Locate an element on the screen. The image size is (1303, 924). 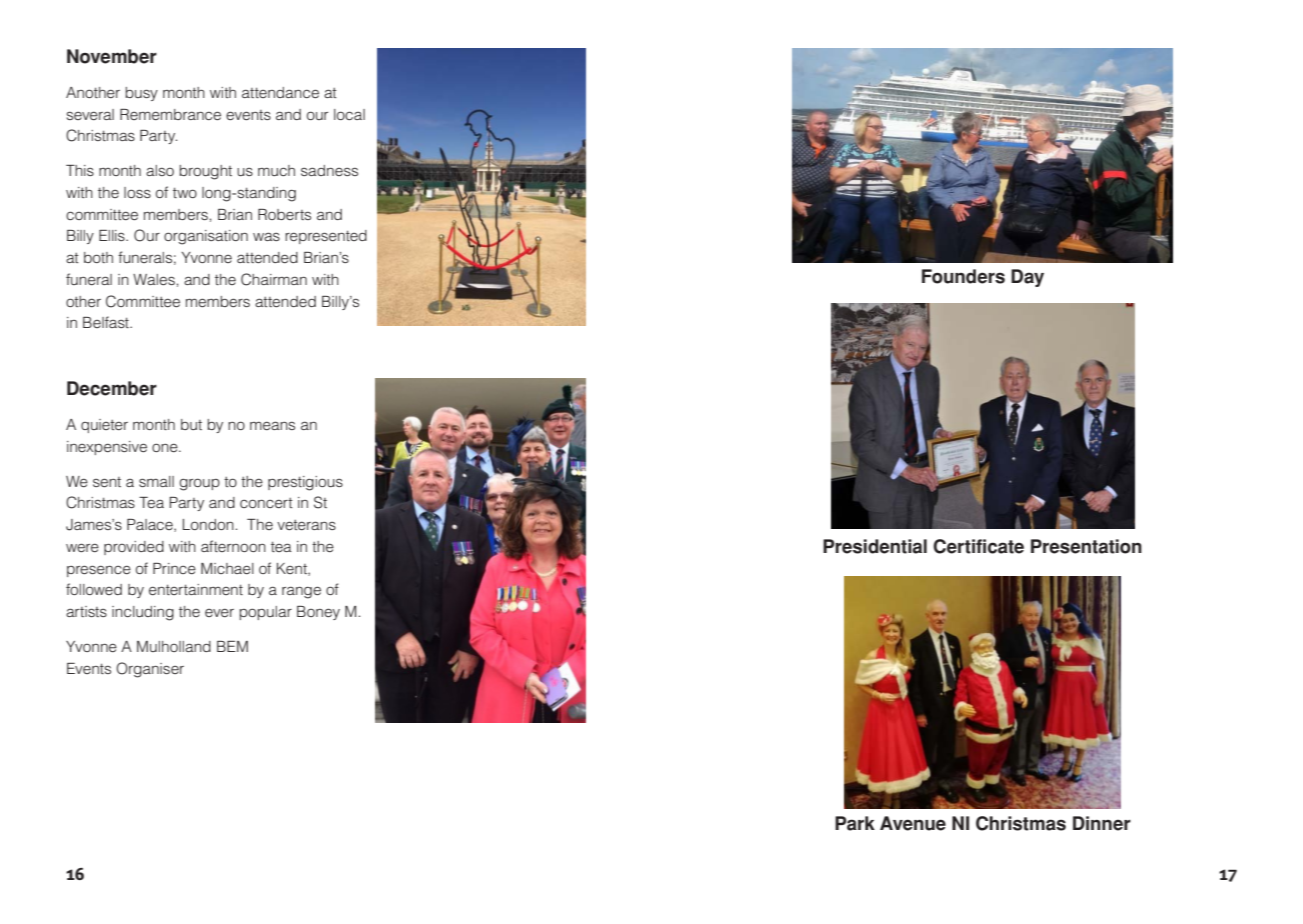
Presidential is located at coordinates (875, 546).
